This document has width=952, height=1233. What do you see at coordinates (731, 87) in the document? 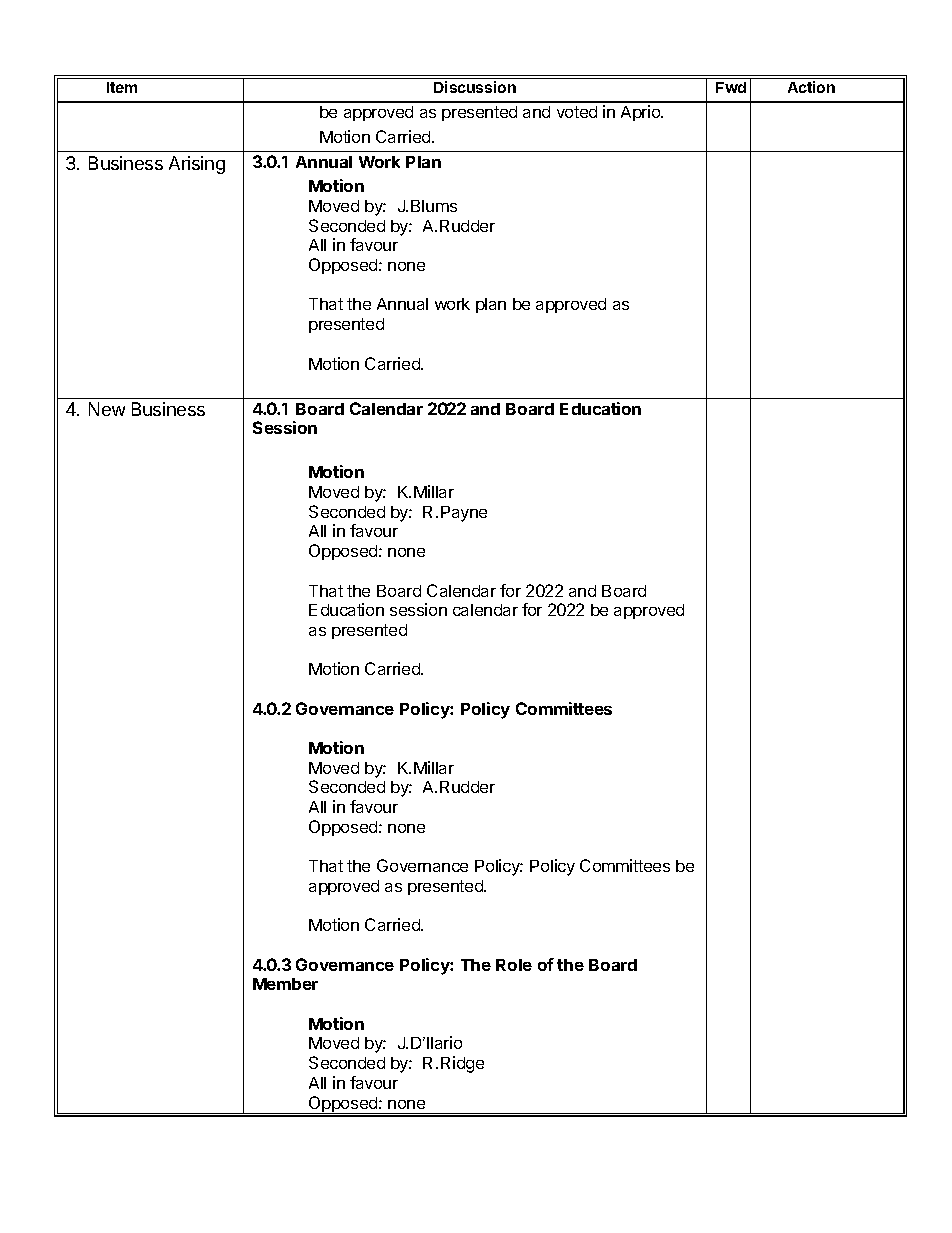
I see `Fwd` at bounding box center [731, 87].
